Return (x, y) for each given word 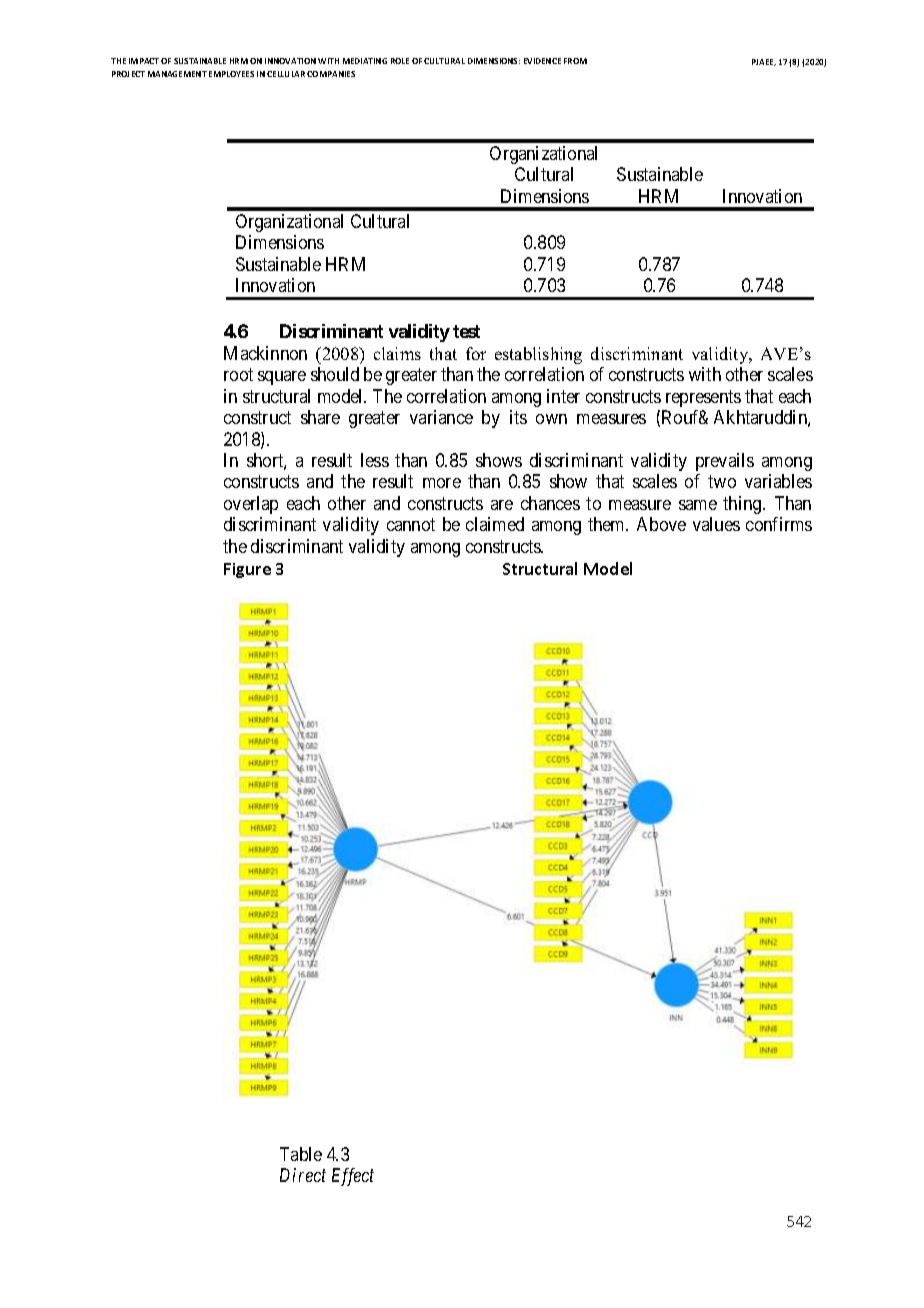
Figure (247, 570)
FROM (575, 61)
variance (441, 417)
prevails (725, 462)
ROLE (400, 61)
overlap (251, 505)
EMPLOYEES (231, 74)
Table (301, 1154)
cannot (411, 525)
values (716, 524)
